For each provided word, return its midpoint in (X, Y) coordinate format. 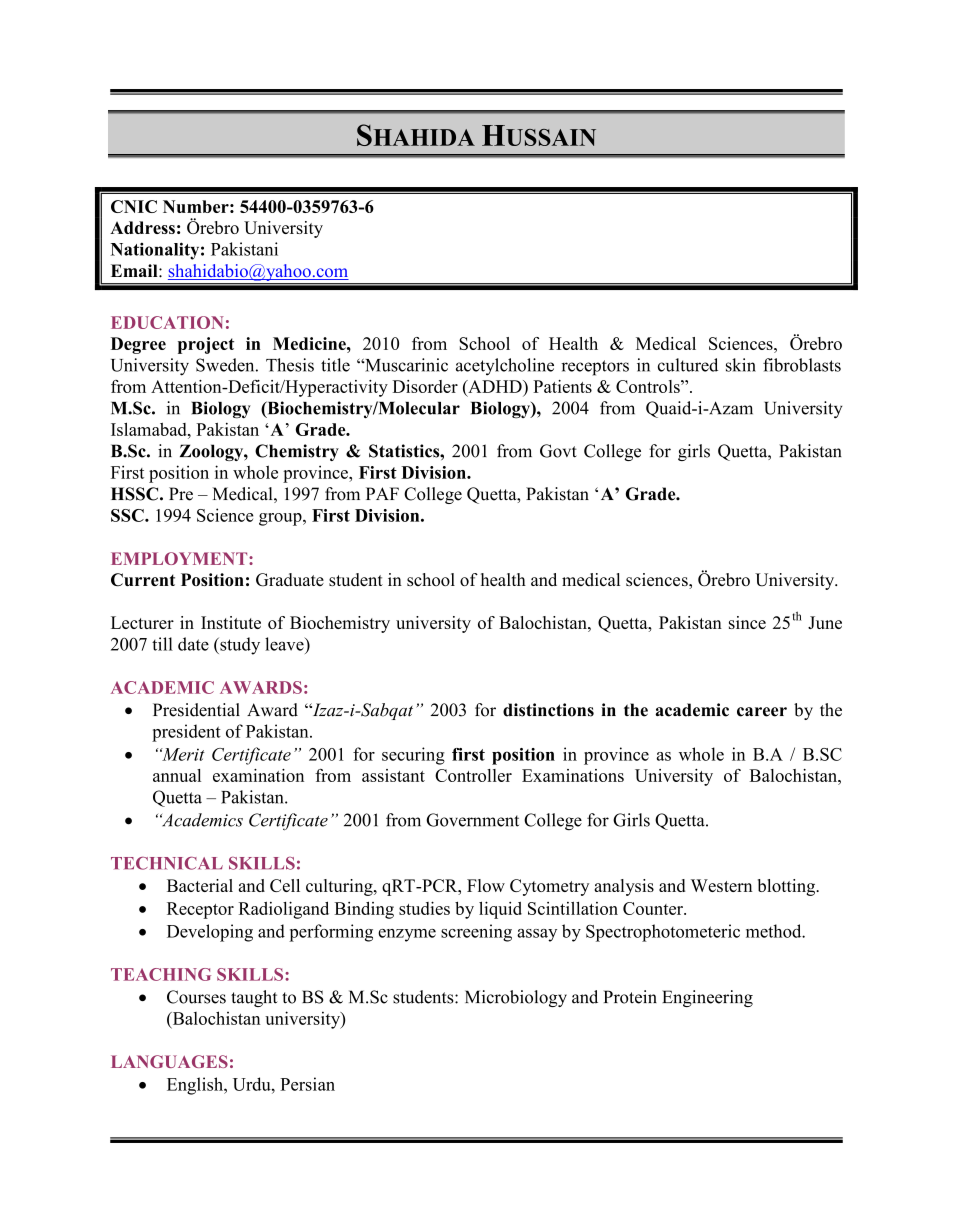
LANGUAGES (169, 1061)
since (747, 622)
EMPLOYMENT (180, 558)
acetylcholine (505, 367)
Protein (630, 997)
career (762, 712)
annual (177, 775)
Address (142, 227)
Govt (558, 451)
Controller (473, 775)
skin (741, 365)
